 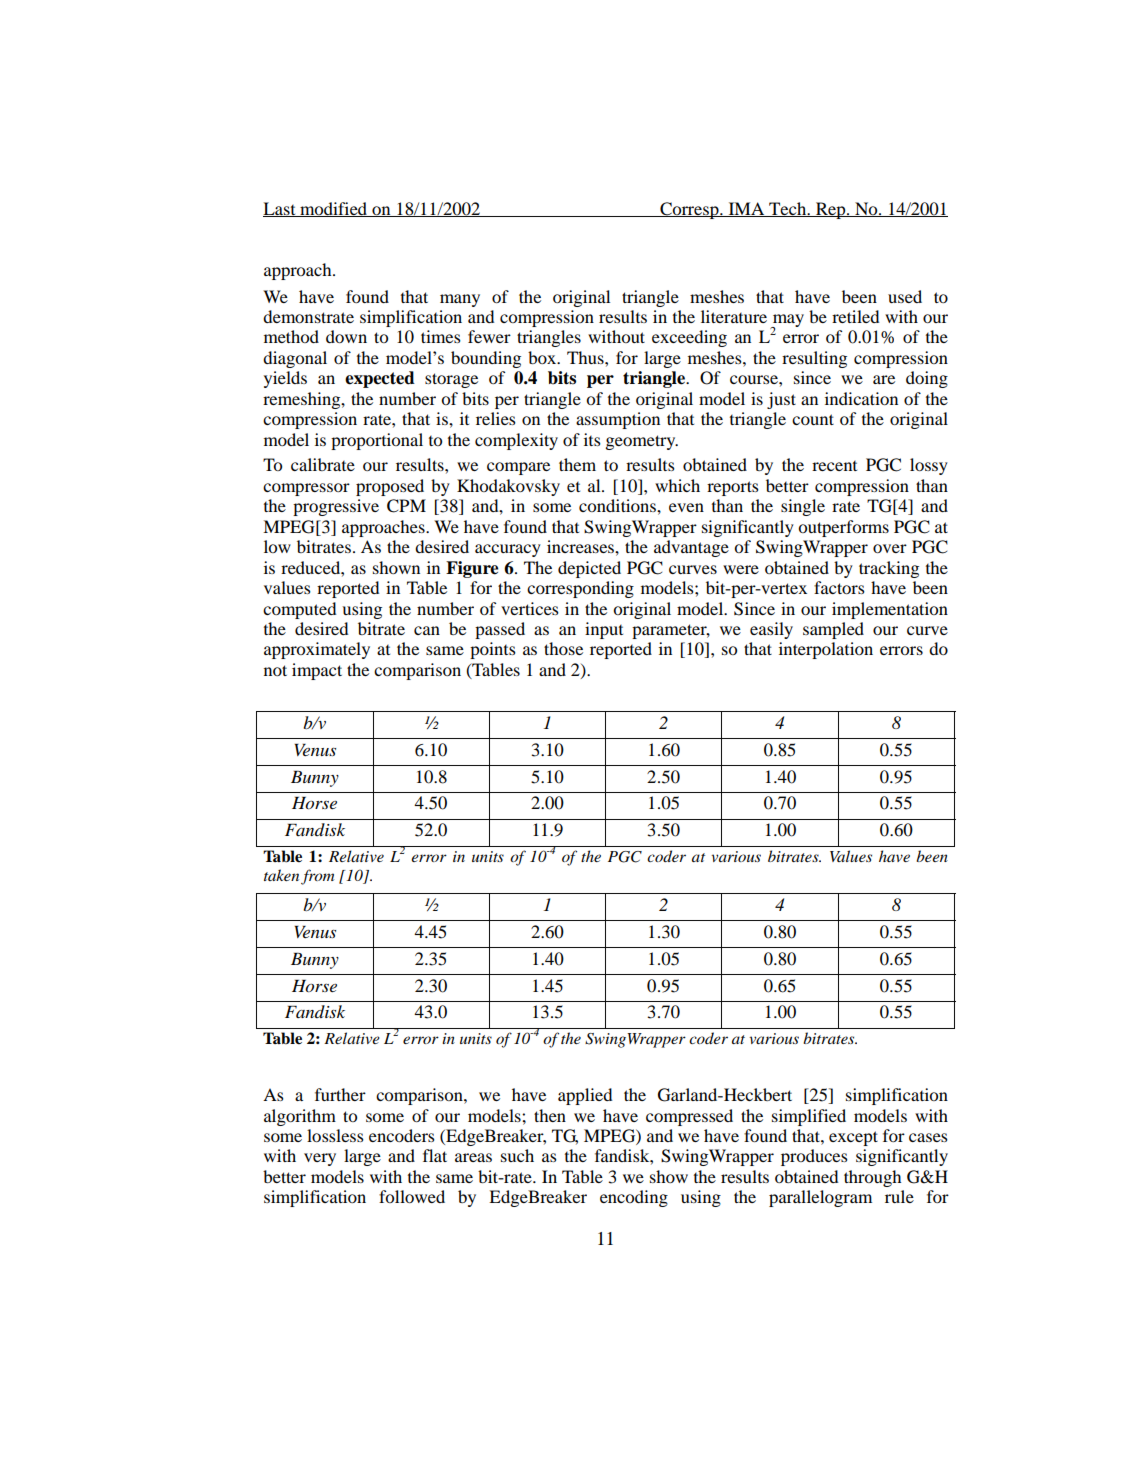 What do you see at coordinates (317, 671) in the screenshot?
I see `impact` at bounding box center [317, 671].
